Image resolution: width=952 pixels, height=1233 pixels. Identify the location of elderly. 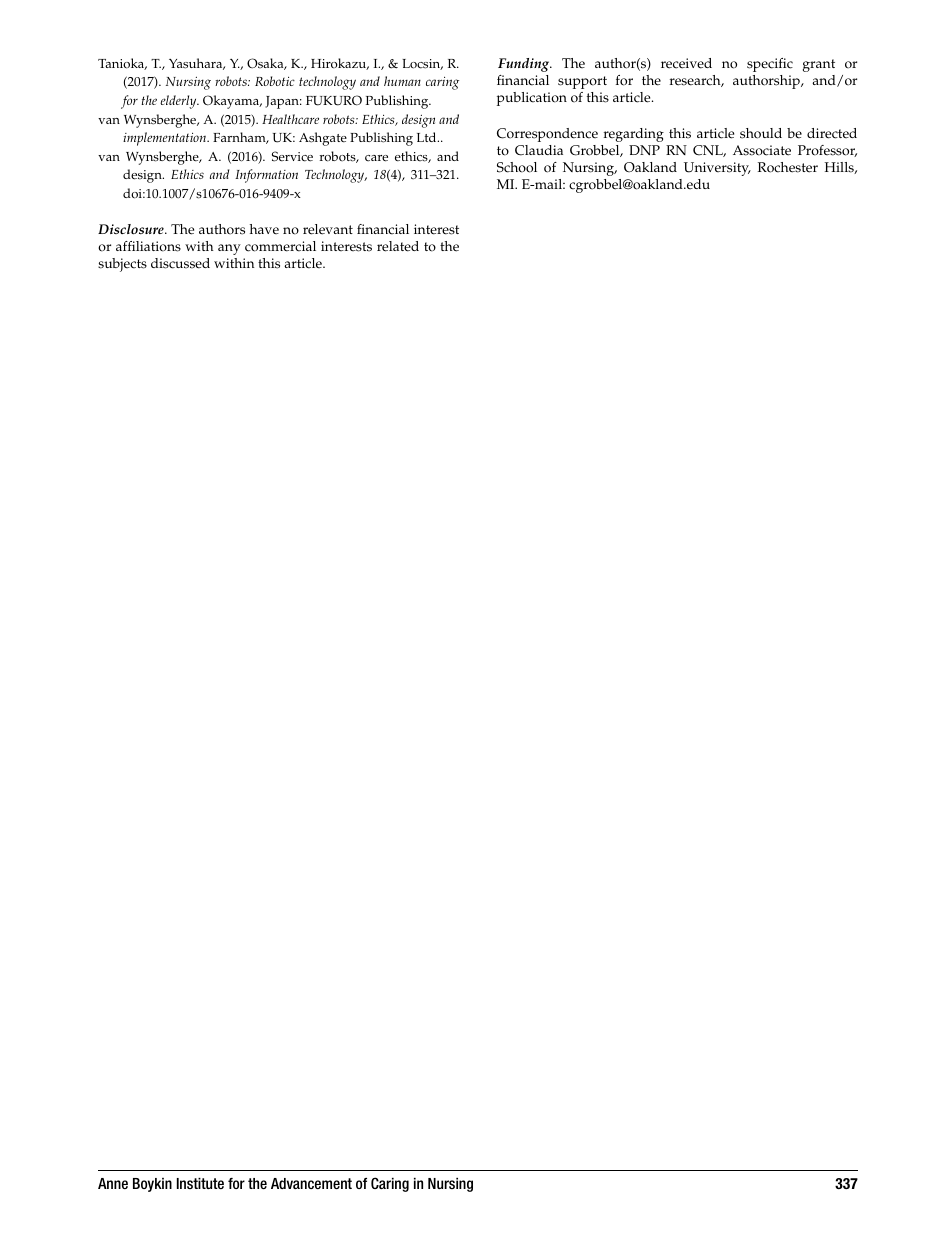
(179, 102).
